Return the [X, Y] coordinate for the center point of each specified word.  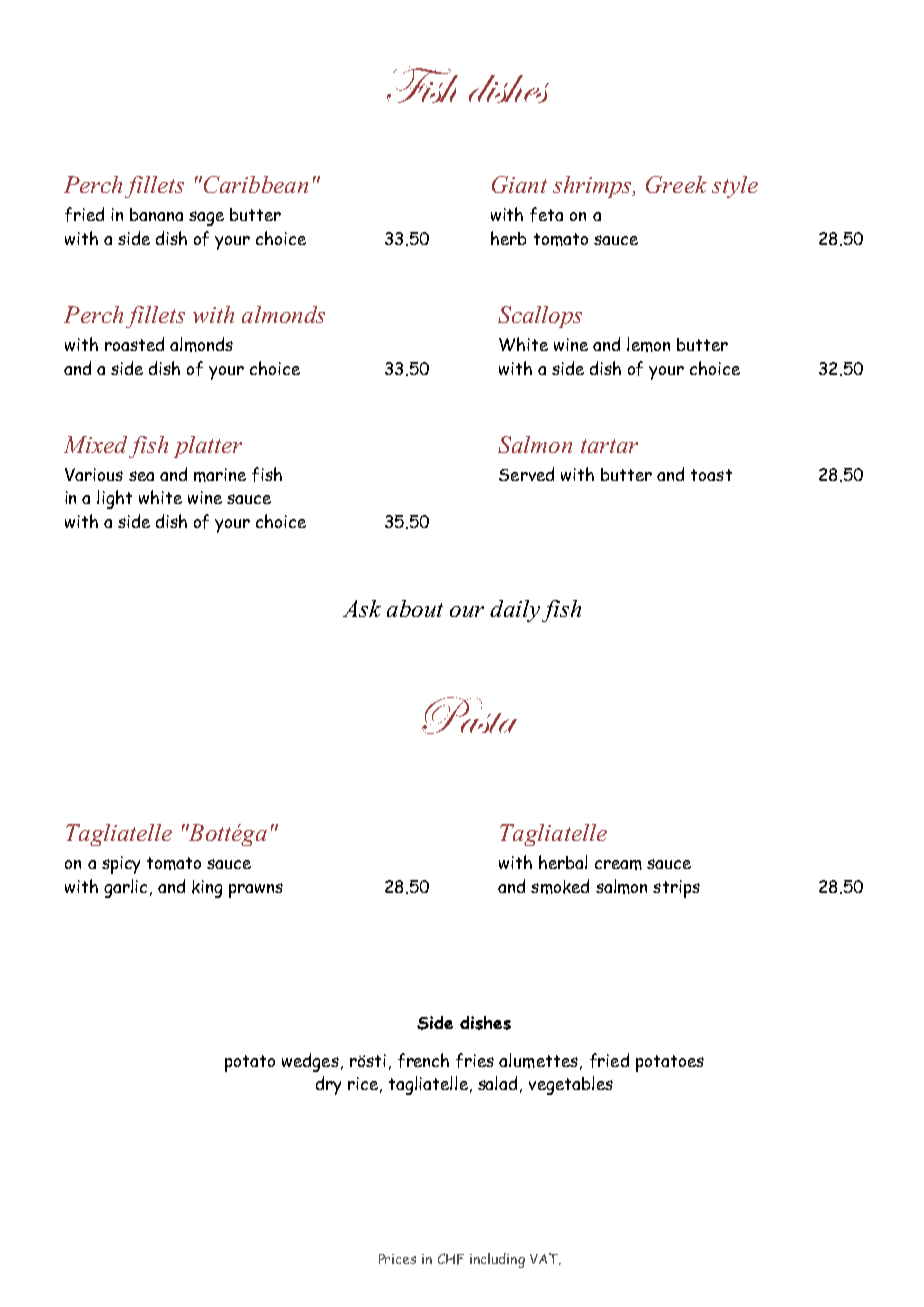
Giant [519, 184]
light [114, 499]
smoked [560, 886]
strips [676, 889]
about [415, 608]
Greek [676, 184]
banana [156, 214]
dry [328, 1085]
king [207, 889]
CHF [451, 1259]
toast [711, 475]
